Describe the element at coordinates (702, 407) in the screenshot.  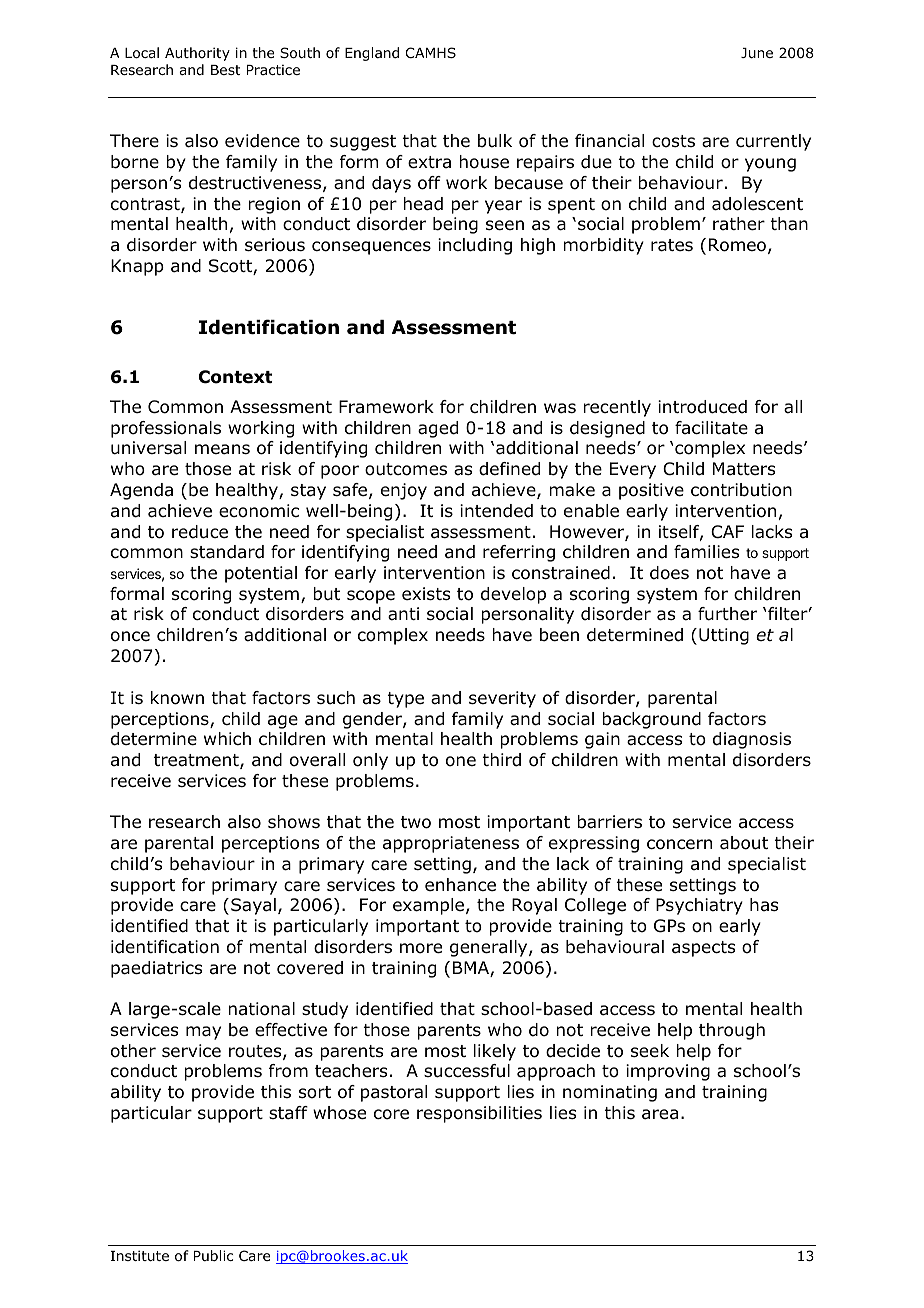
I see `introduced` at that location.
